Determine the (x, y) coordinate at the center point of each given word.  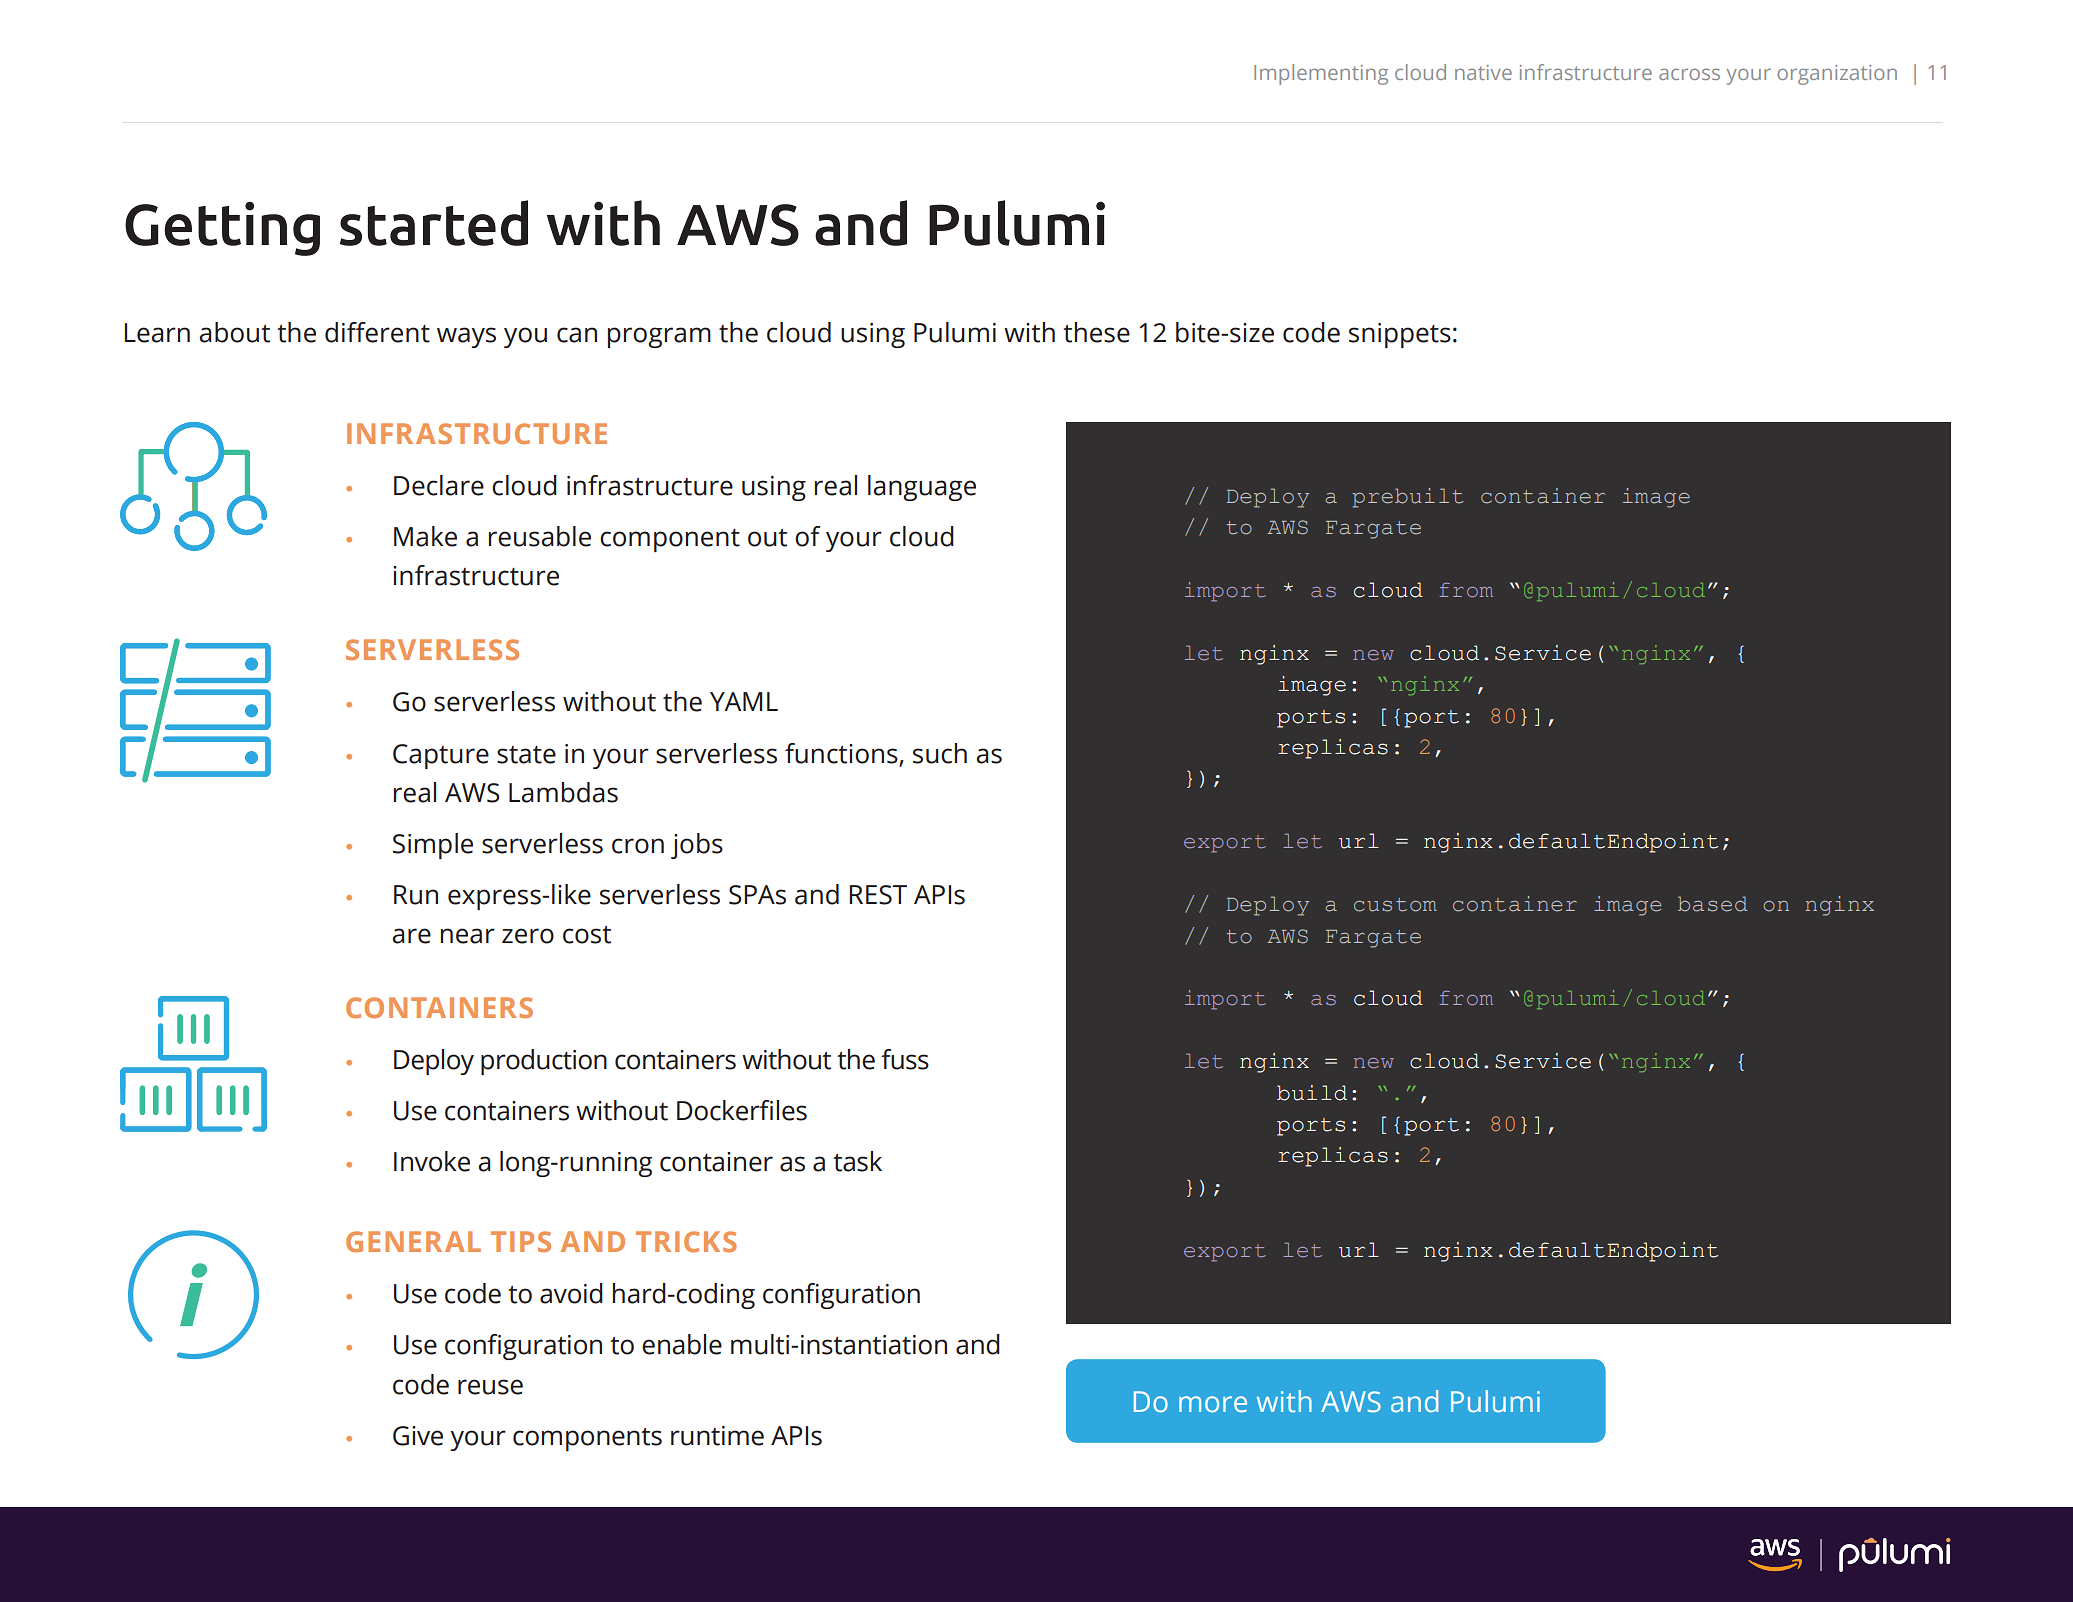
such (940, 753)
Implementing (1321, 74)
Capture (441, 756)
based (1713, 904)
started (434, 223)
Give (418, 1436)
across (1689, 74)
